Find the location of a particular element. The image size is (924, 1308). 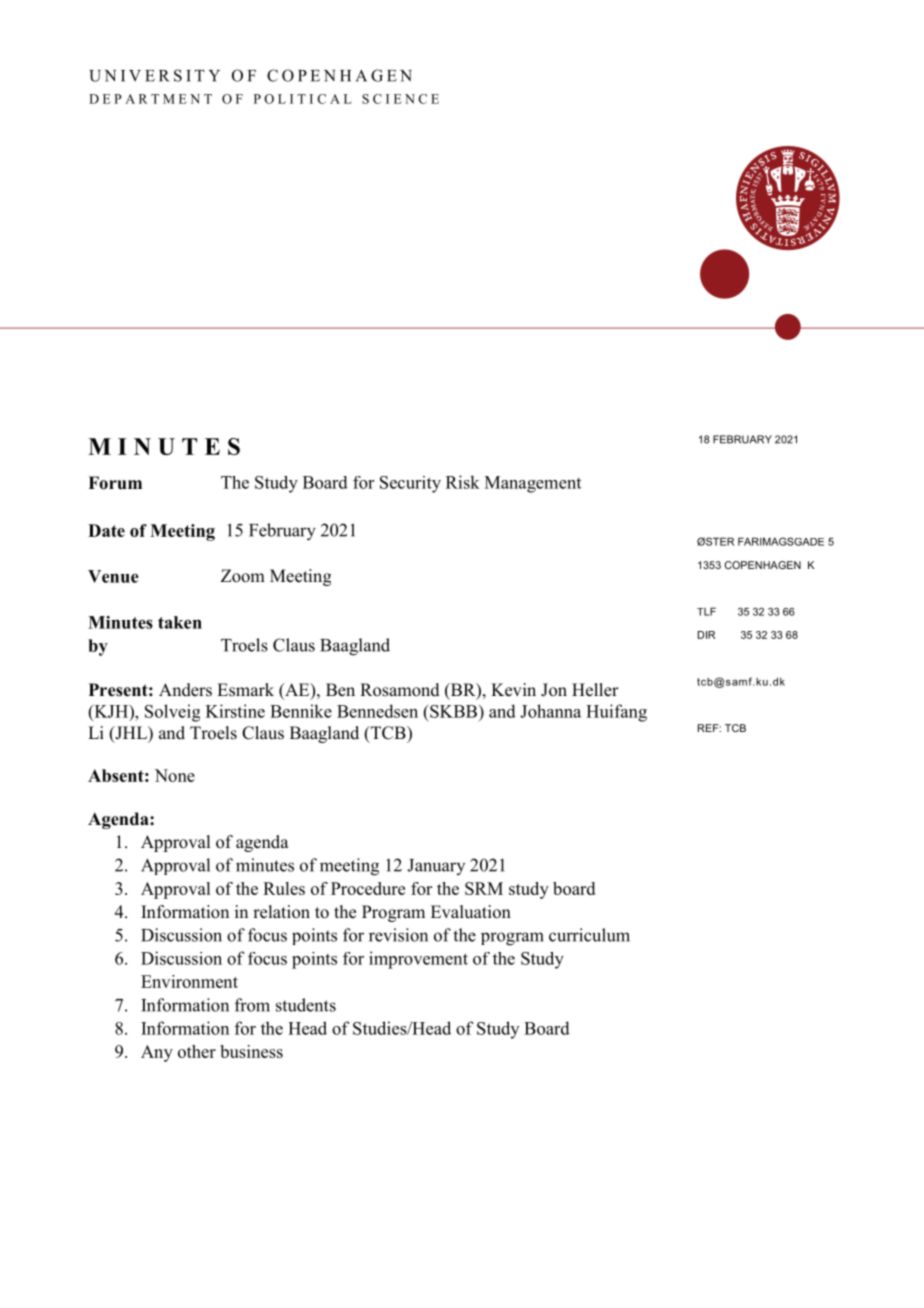

Forum is located at coordinates (115, 483).
